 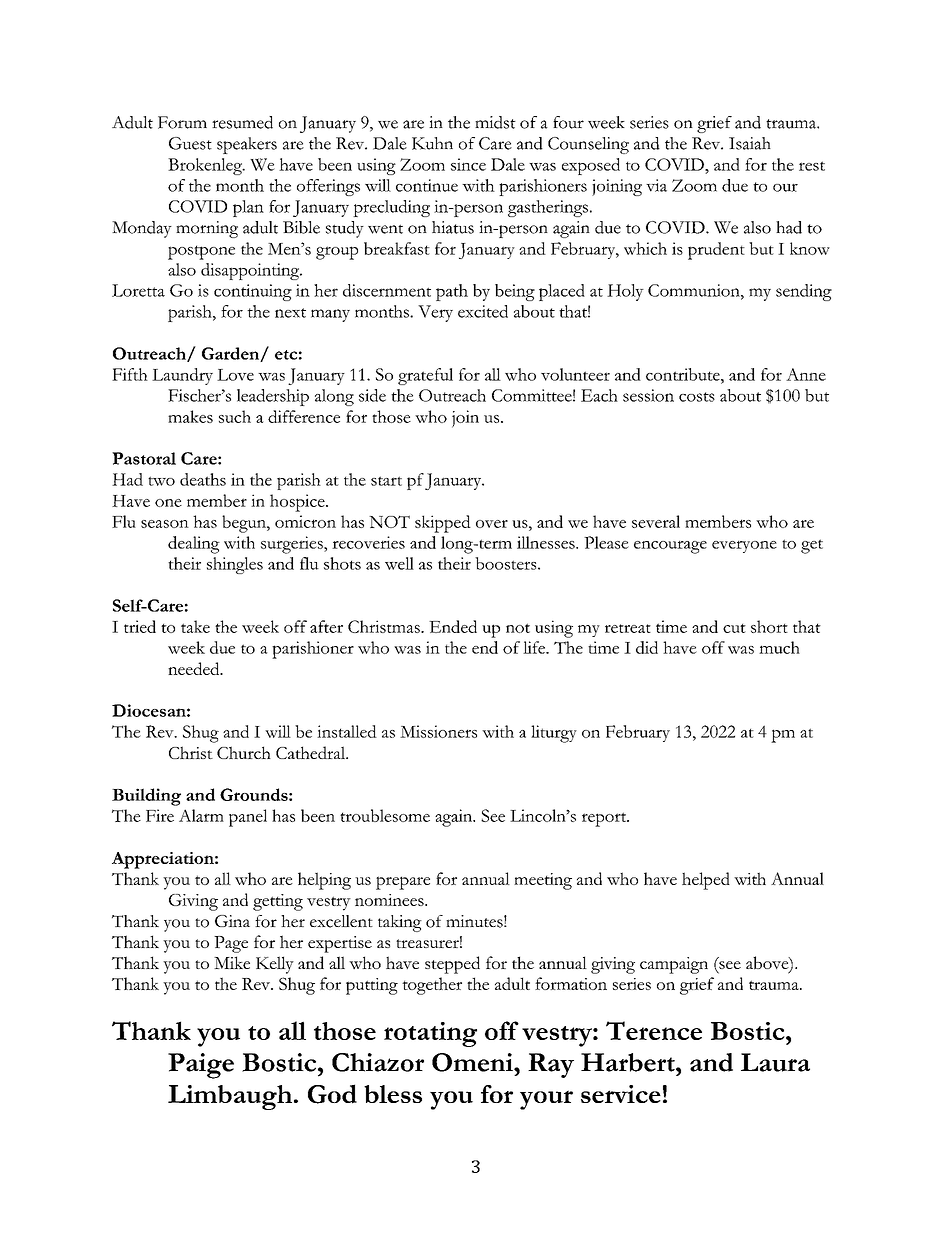 What do you see at coordinates (750, 143) in the screenshot?
I see `Isaiah` at bounding box center [750, 143].
